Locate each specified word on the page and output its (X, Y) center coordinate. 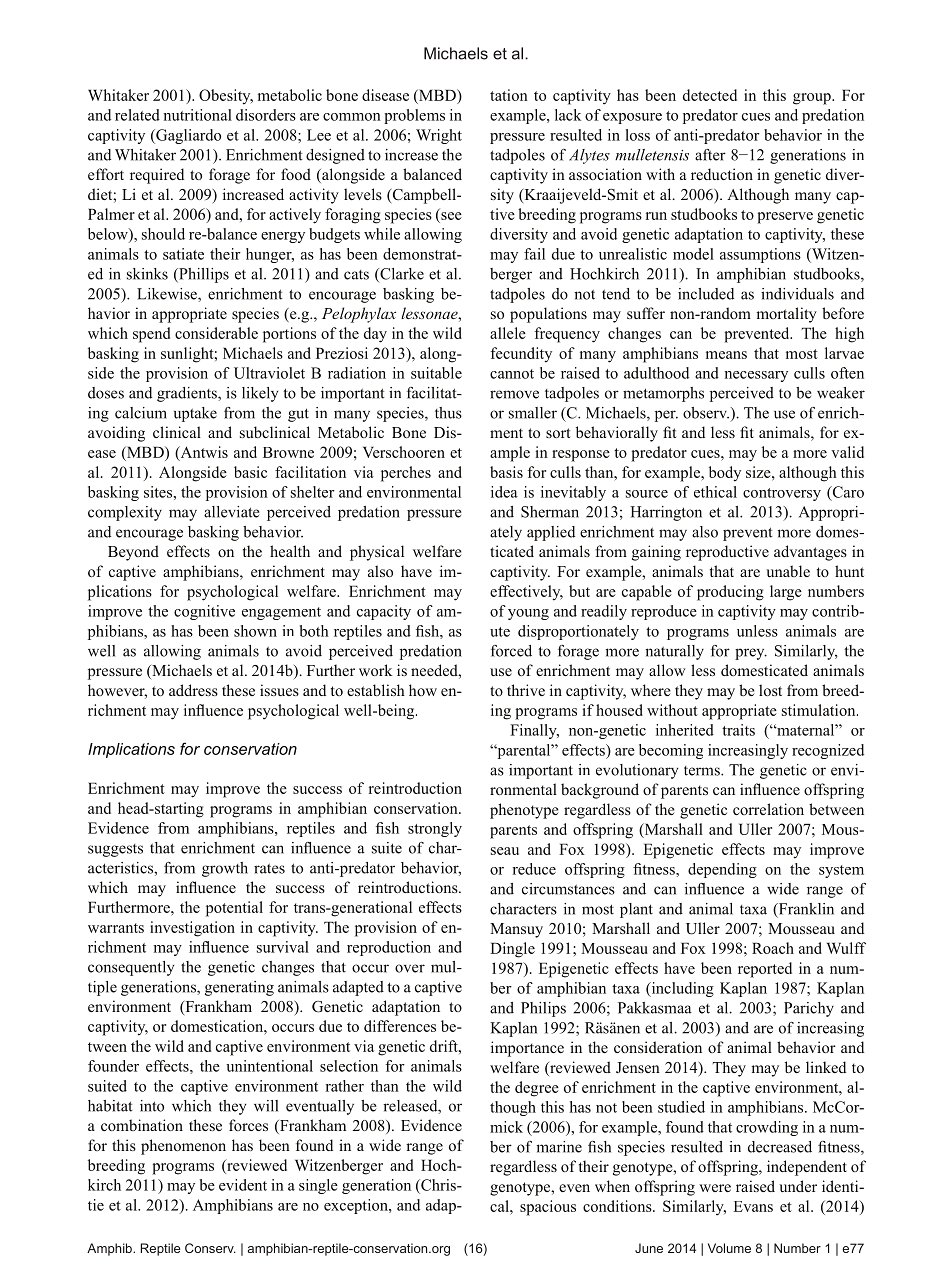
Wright (439, 136)
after (710, 155)
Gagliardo (187, 136)
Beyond (133, 553)
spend (151, 335)
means (726, 355)
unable (788, 571)
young (528, 614)
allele (508, 333)
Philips (543, 1009)
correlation (768, 809)
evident (243, 1185)
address (193, 690)
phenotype (524, 811)
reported (765, 970)
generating (239, 988)
